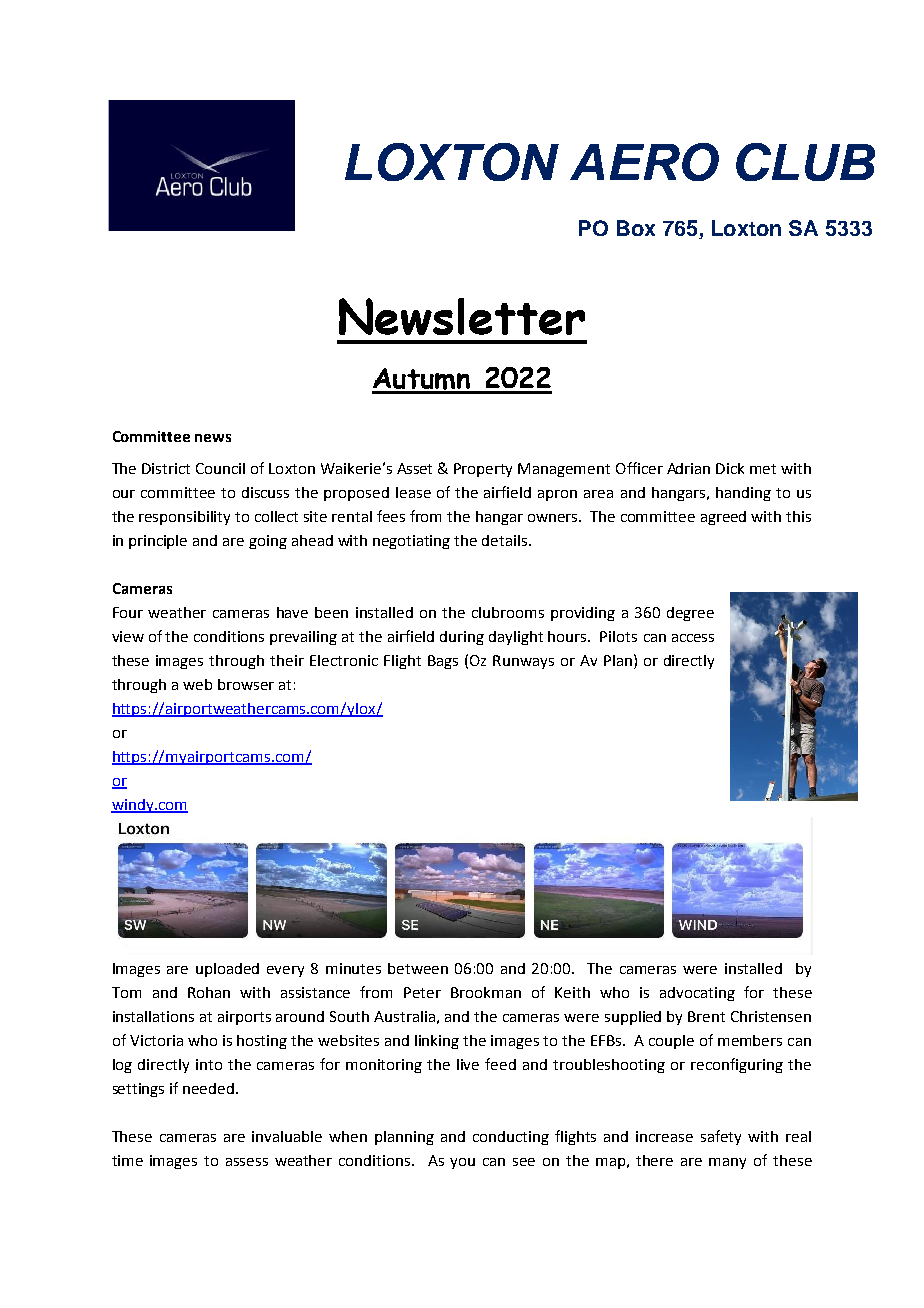 This screenshot has height=1308, width=924. I want to click on assess, so click(247, 1162).
